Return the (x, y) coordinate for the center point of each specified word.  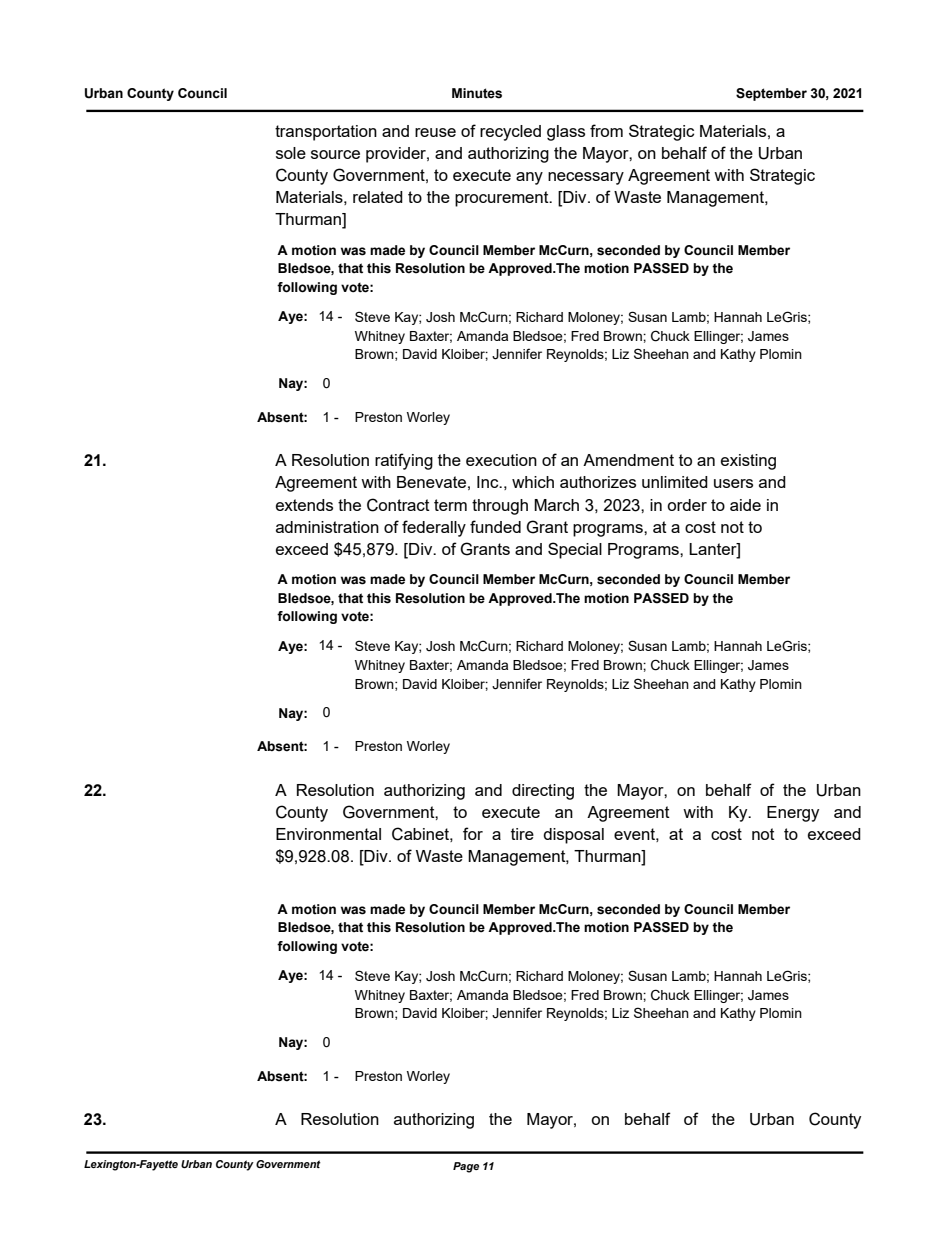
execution (501, 460)
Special (575, 550)
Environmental (328, 834)
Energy (793, 814)
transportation (326, 133)
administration (327, 527)
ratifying (404, 461)
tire (522, 834)
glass (566, 133)
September (771, 94)
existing (748, 462)
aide (745, 505)
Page (466, 1167)
